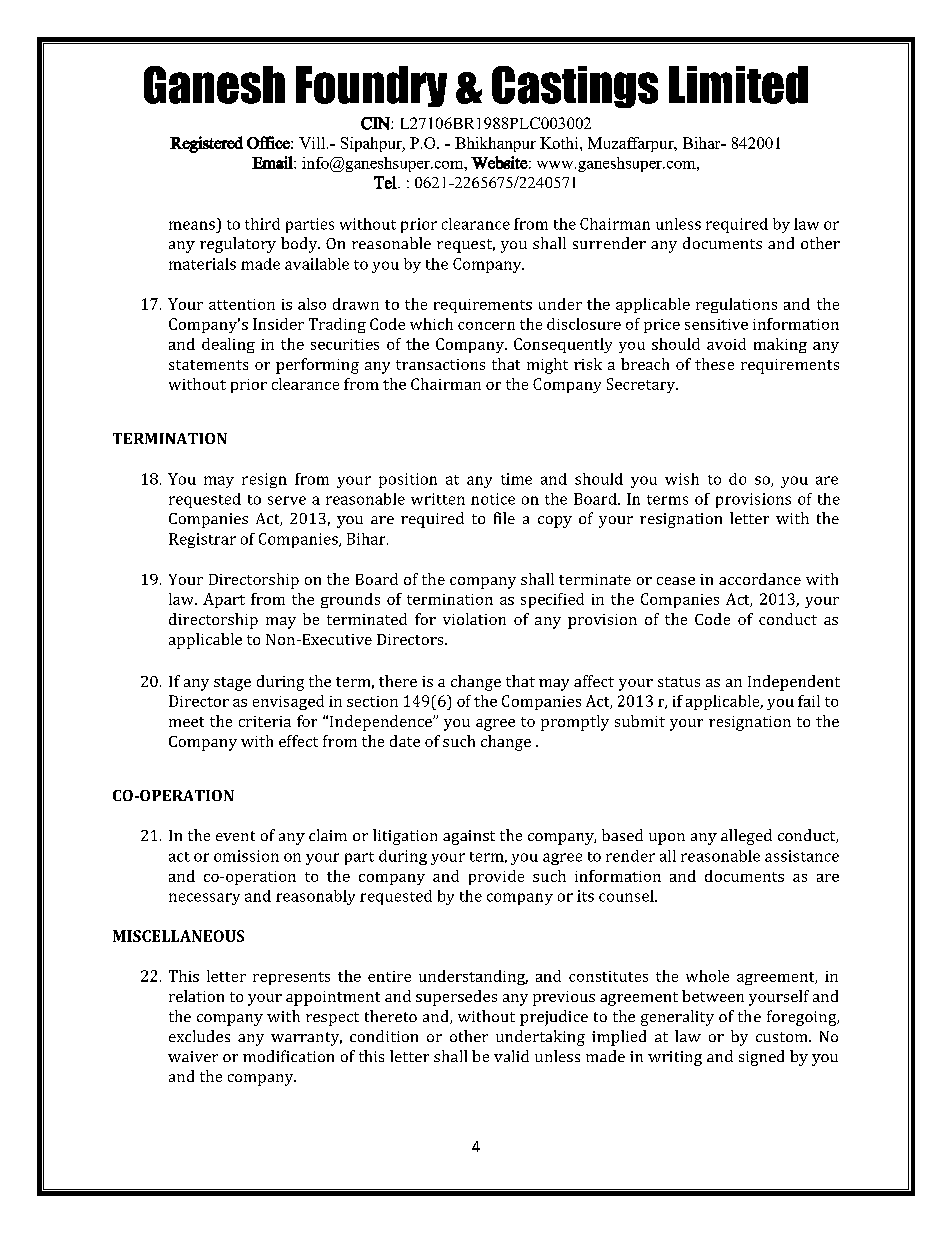 This page has height=1233, width=952. Describe the element at coordinates (499, 162) in the page. I see `Website` at that location.
